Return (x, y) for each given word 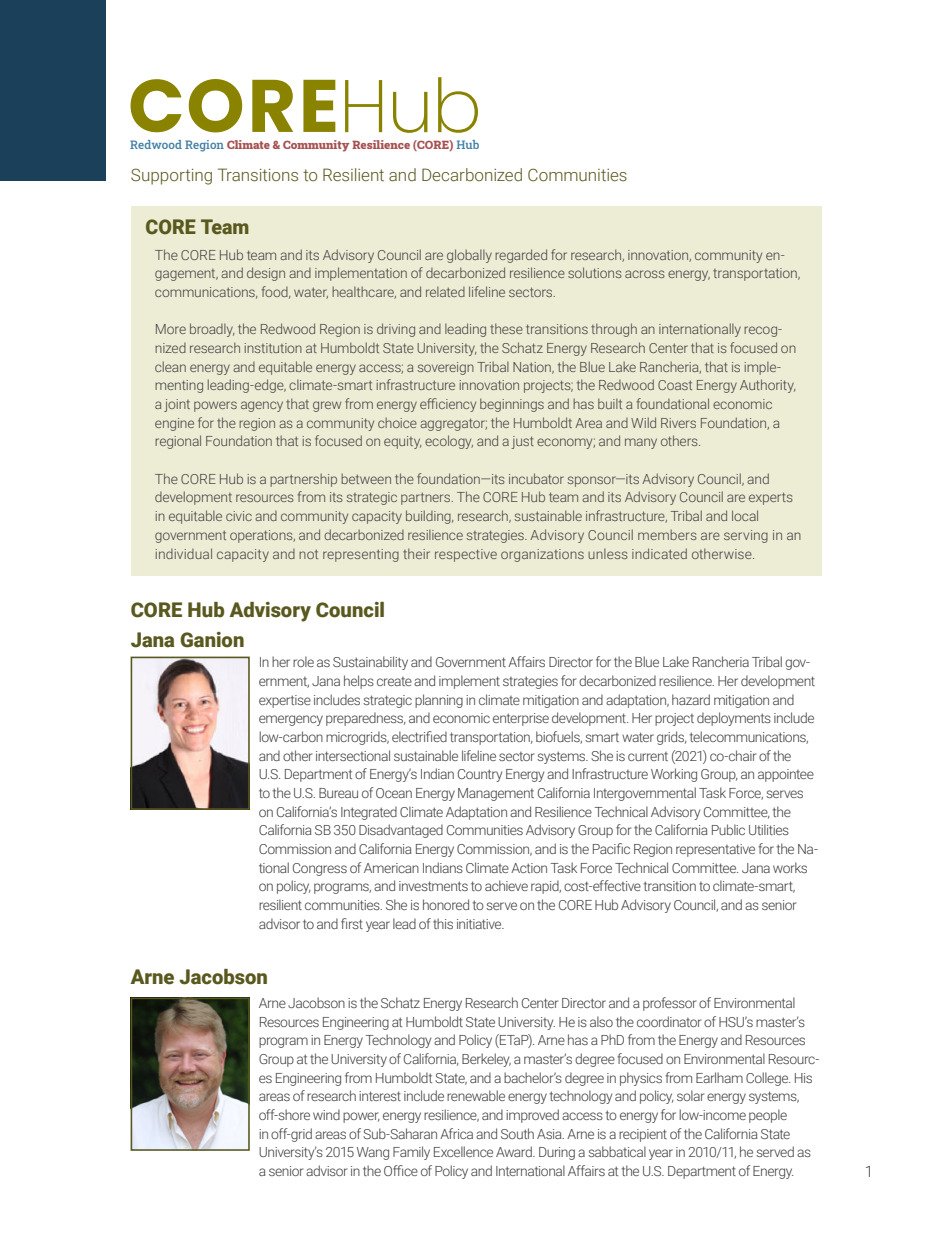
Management (496, 794)
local (745, 515)
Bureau (338, 793)
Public (728, 829)
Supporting (171, 176)
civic (239, 516)
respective (466, 555)
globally (469, 256)
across (645, 274)
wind (326, 1114)
